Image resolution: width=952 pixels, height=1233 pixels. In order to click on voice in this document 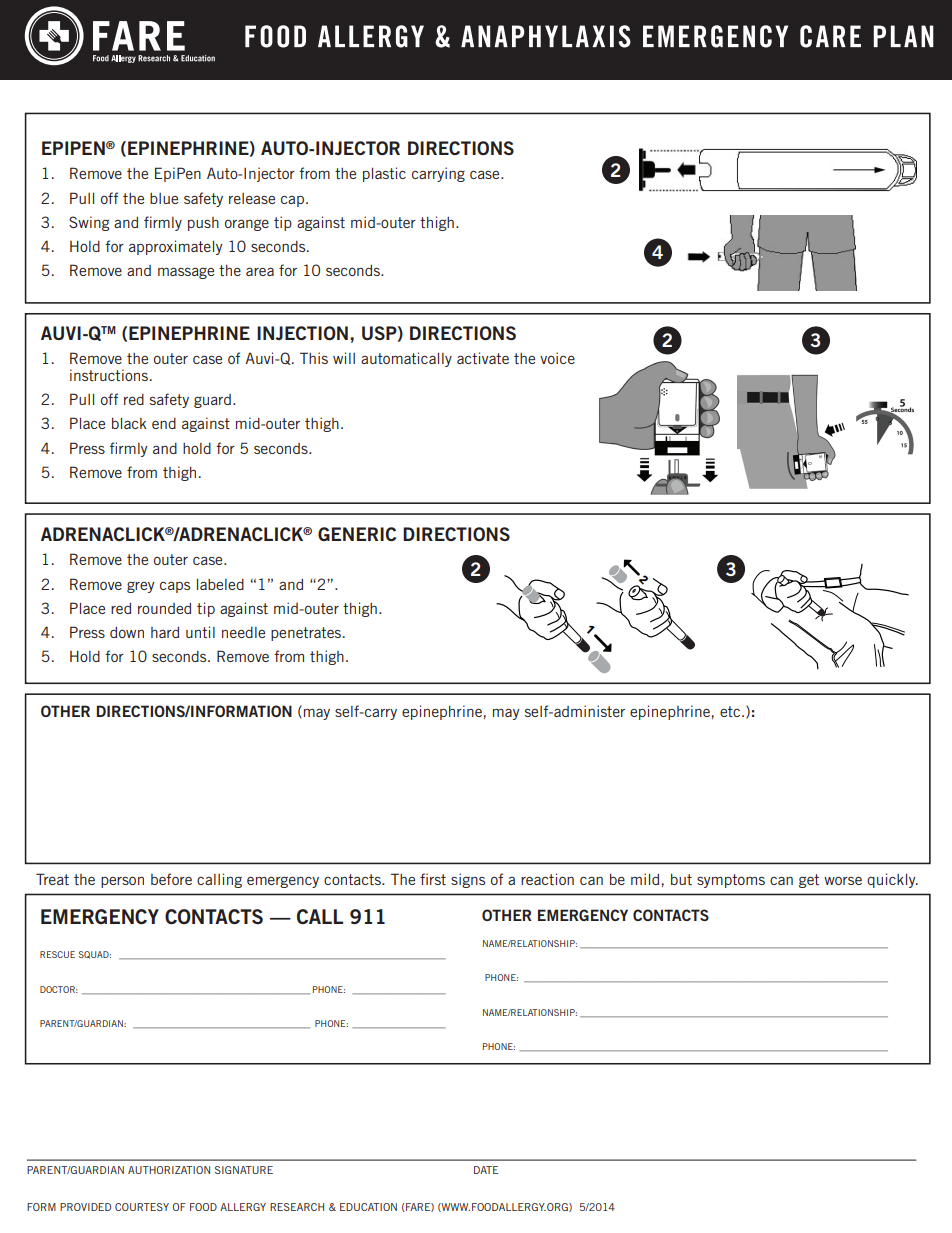, I will do `click(557, 358)`.
